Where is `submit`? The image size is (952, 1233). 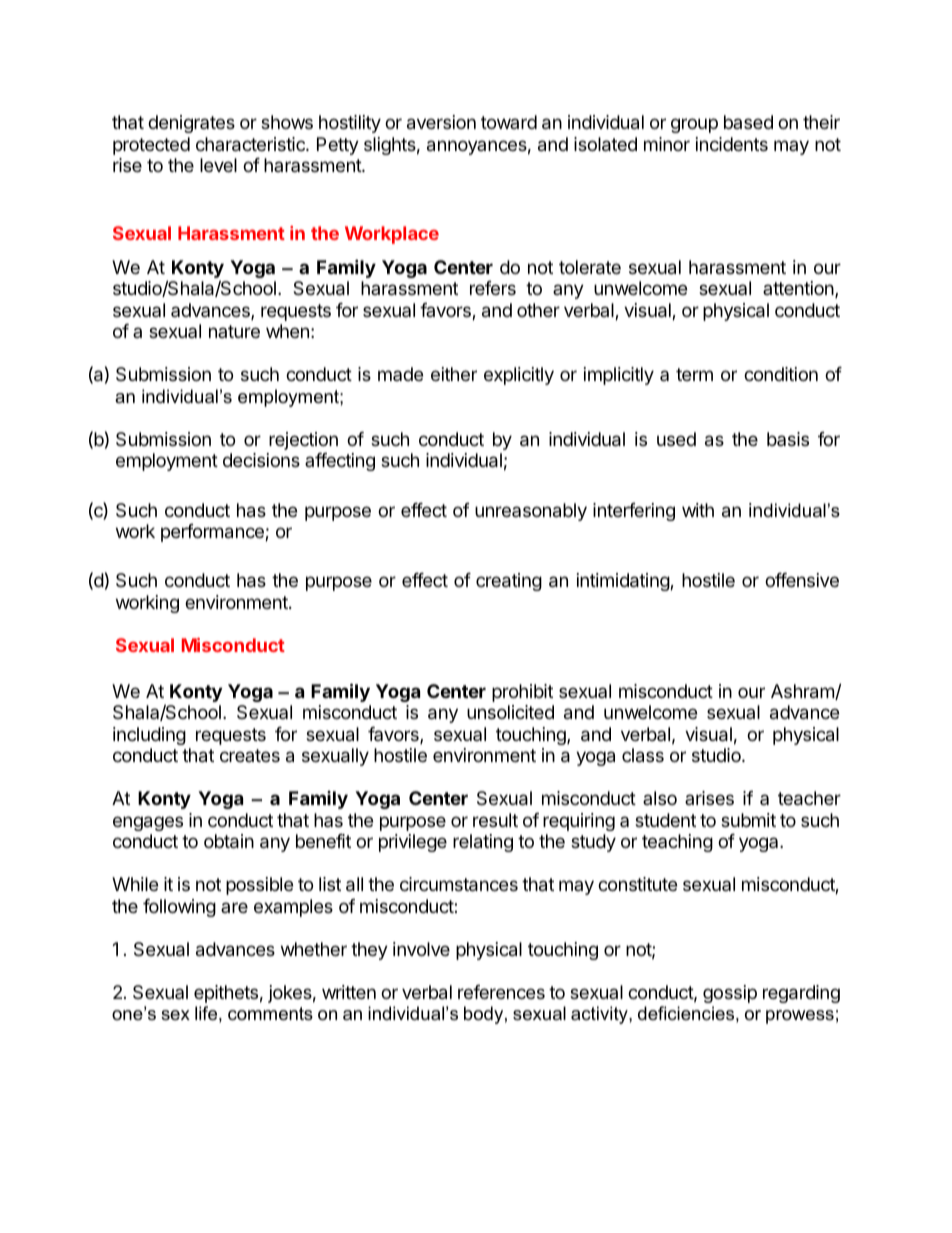
submit is located at coordinates (748, 820).
